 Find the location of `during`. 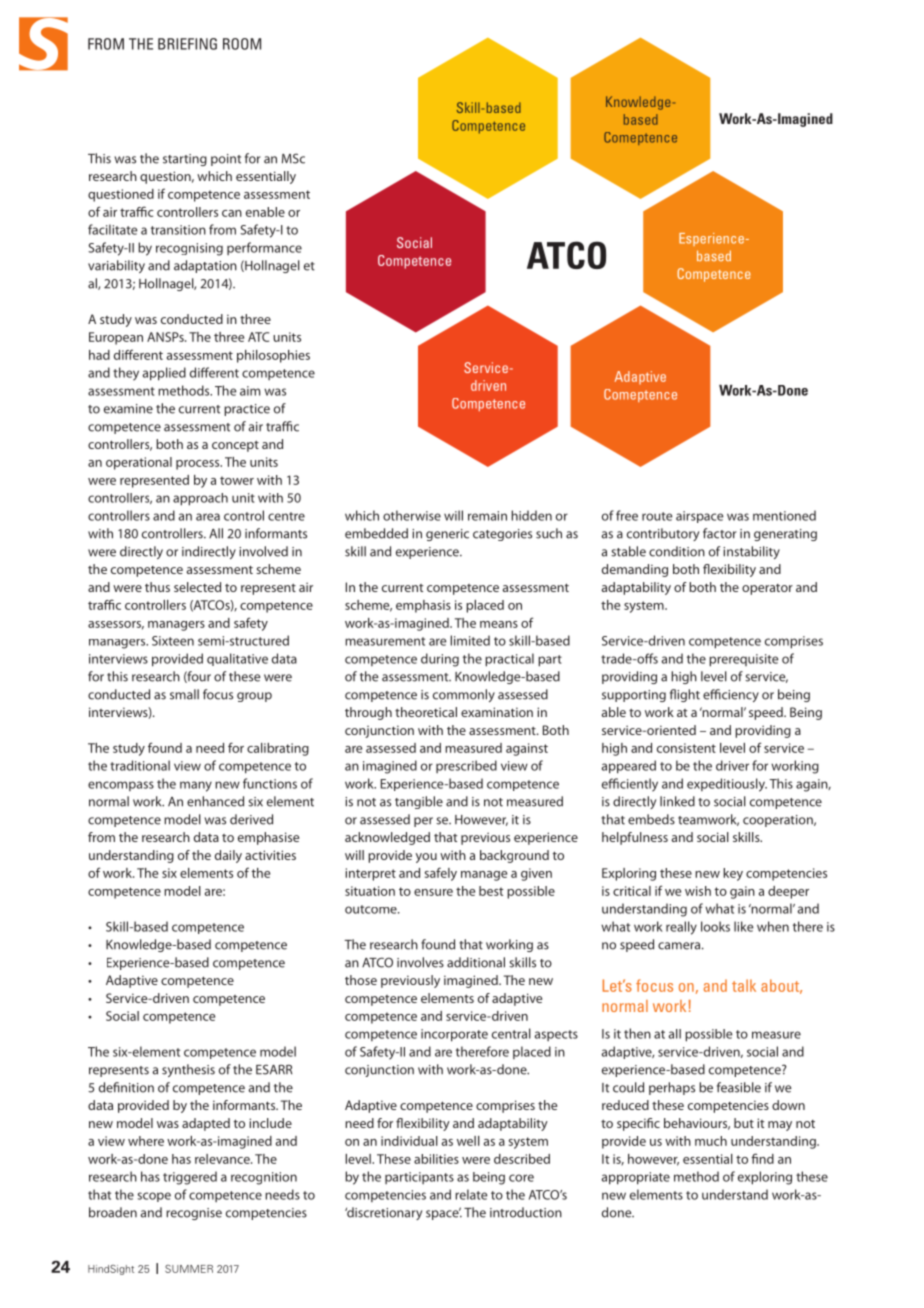

during is located at coordinates (440, 660).
